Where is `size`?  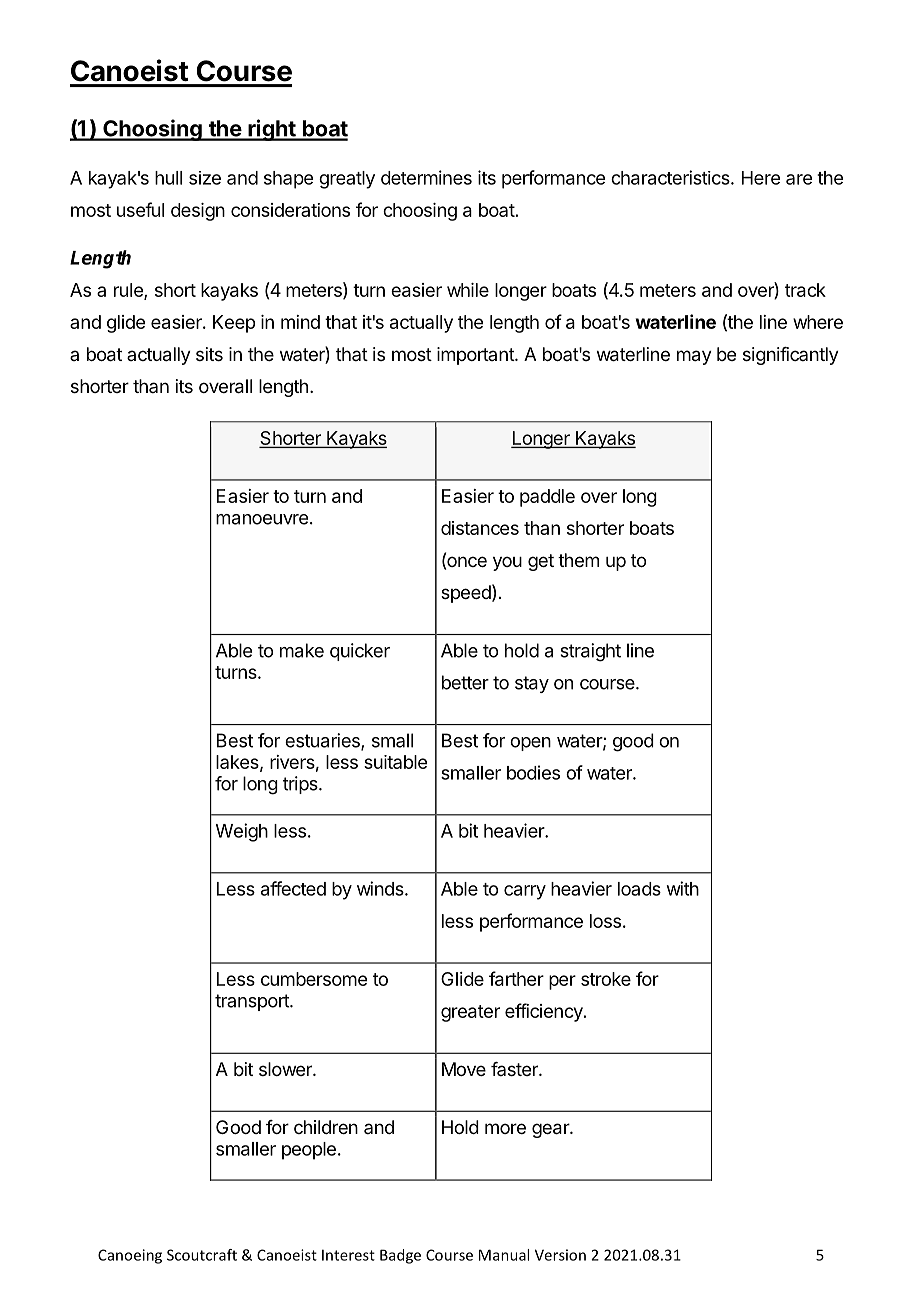
size is located at coordinates (205, 178).
